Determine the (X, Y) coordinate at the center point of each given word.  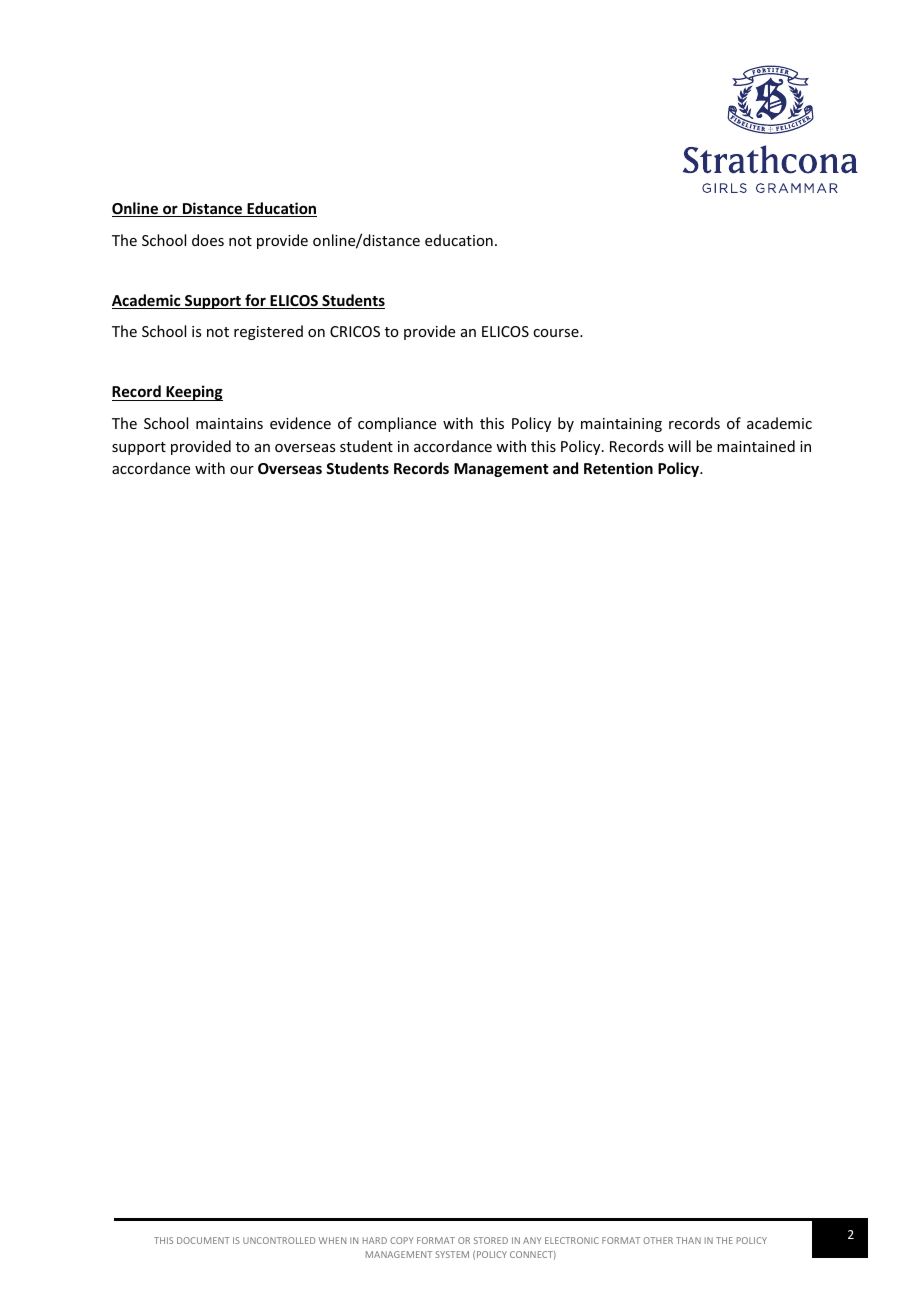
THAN (688, 1240)
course (557, 333)
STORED (491, 1240)
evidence (300, 423)
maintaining (621, 425)
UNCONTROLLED (279, 1240)
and (565, 468)
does (208, 240)
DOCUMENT (203, 1240)
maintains (229, 423)
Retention (618, 468)
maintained (756, 446)
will (679, 446)
